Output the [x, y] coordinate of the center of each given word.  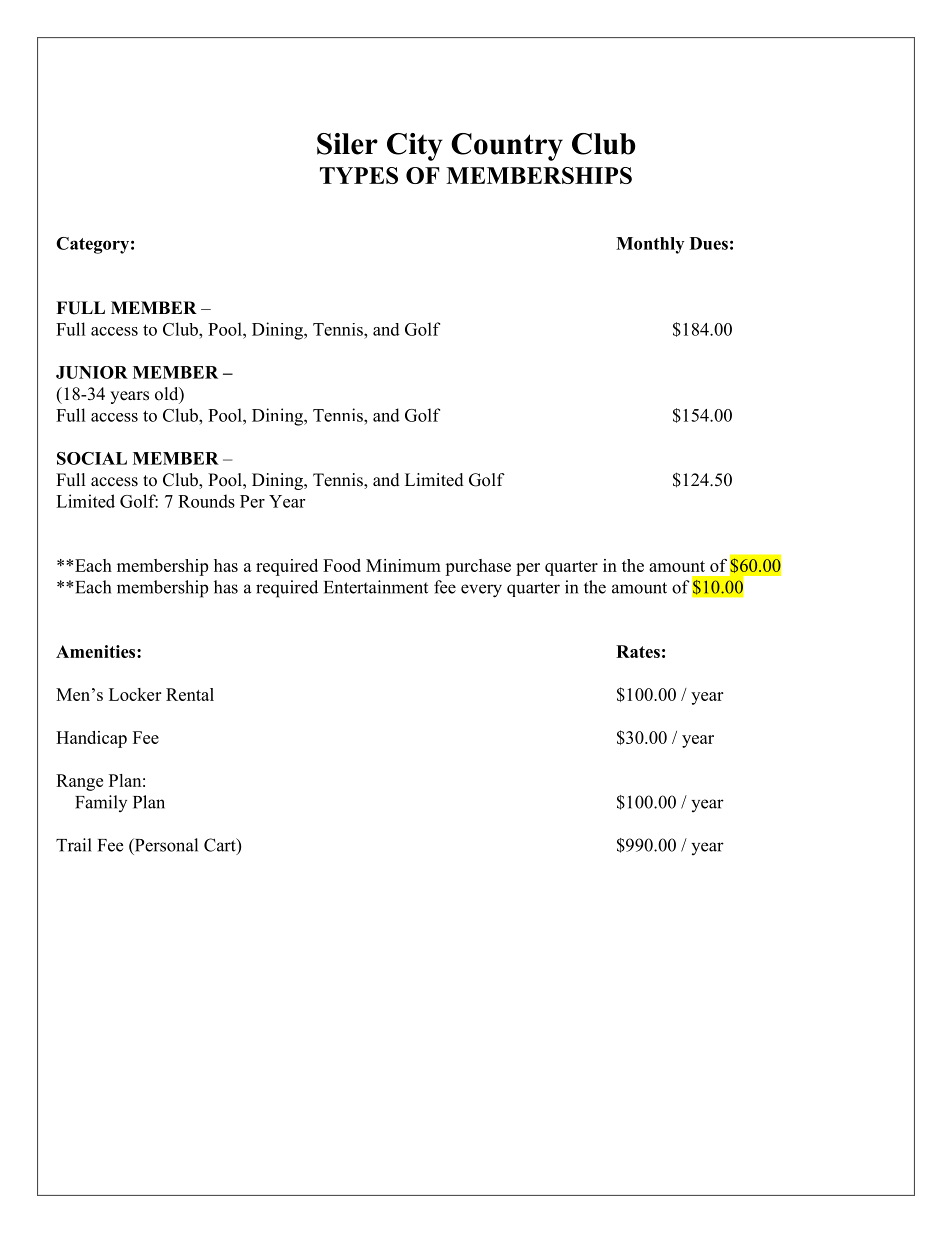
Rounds [206, 501]
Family [101, 803]
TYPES [359, 175]
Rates [638, 651]
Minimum [403, 565]
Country [507, 147]
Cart [221, 846]
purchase [478, 567]
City [415, 147]
